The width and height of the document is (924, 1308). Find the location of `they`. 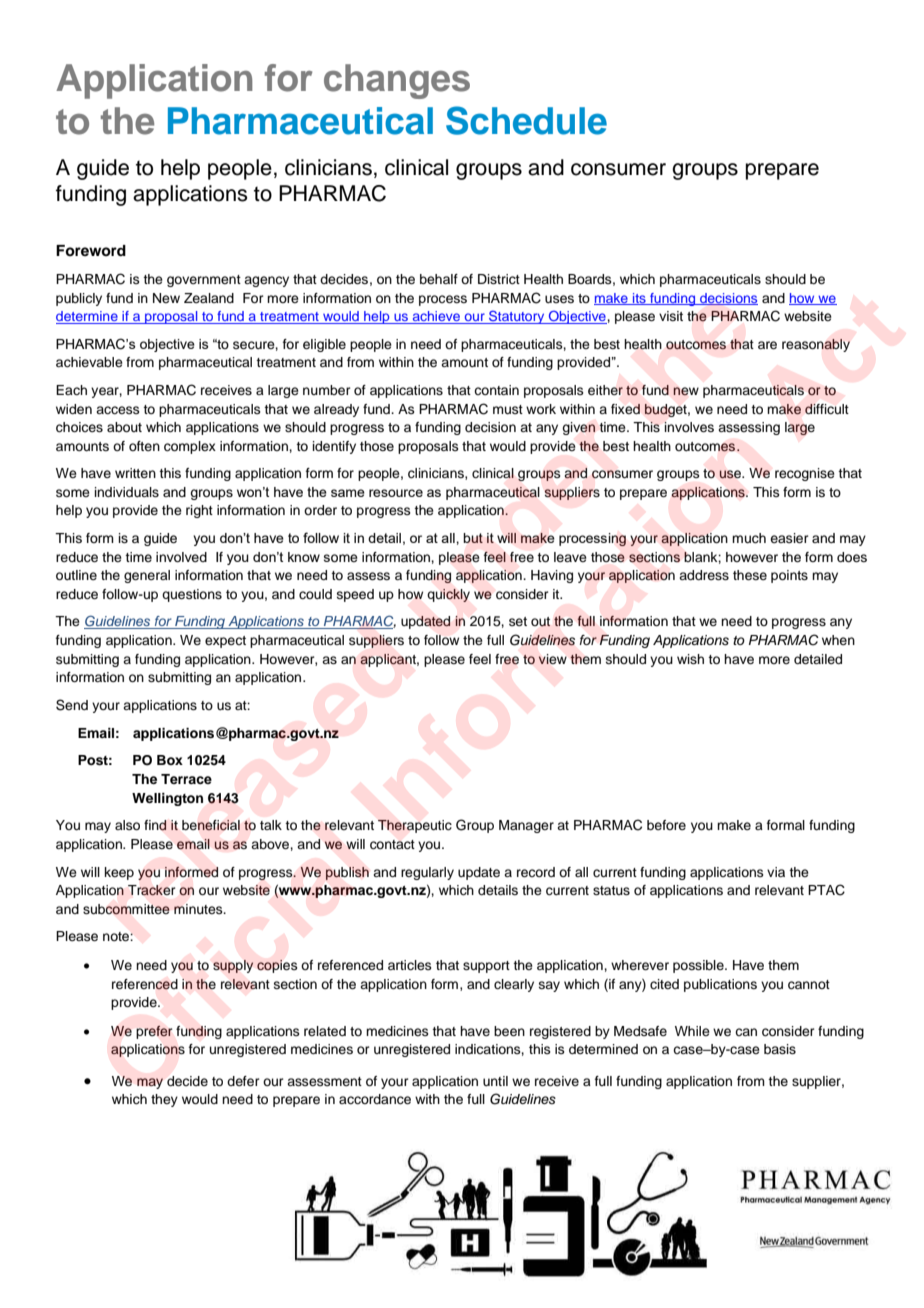

they is located at coordinates (164, 1100).
